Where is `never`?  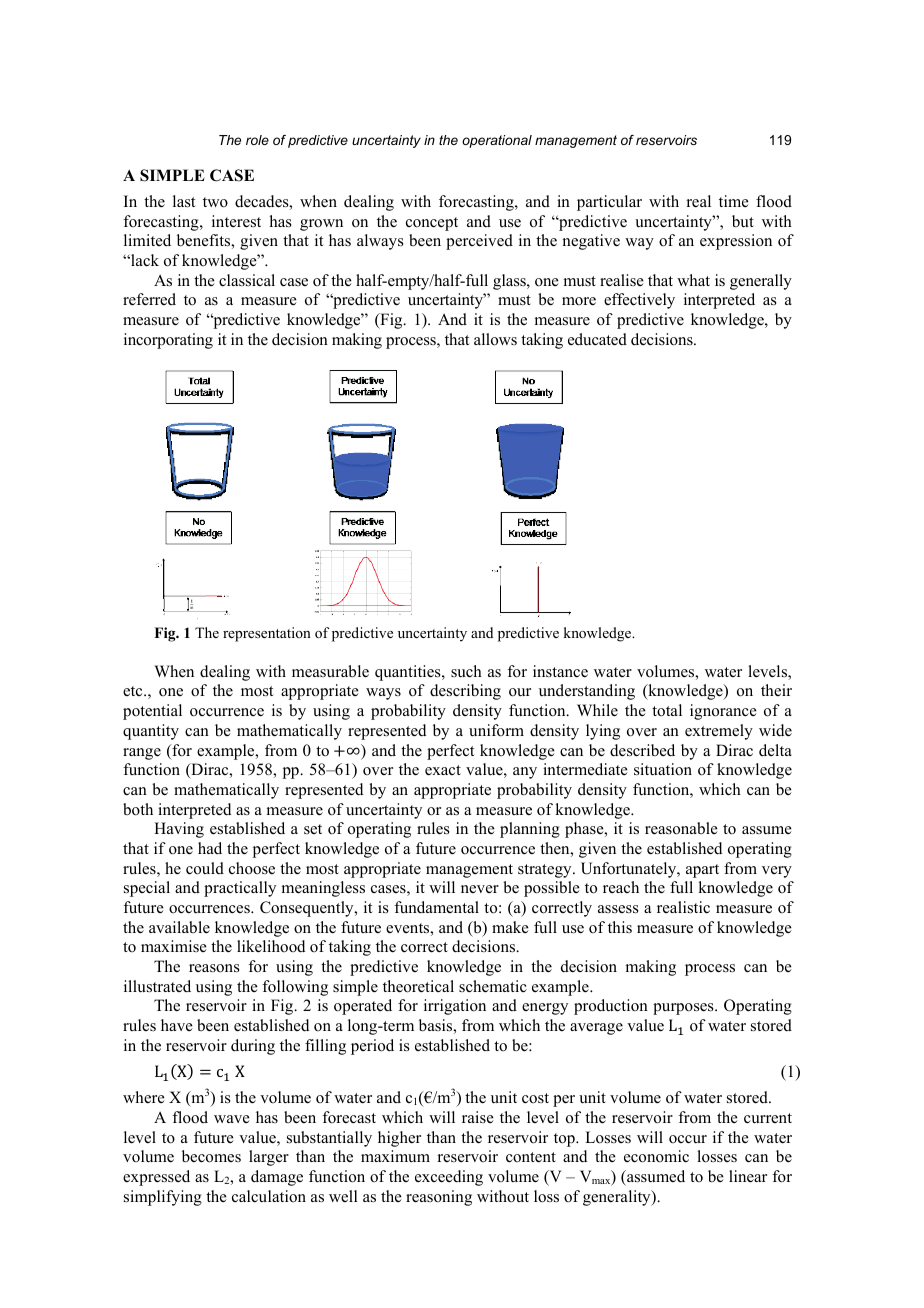
never is located at coordinates (480, 889).
